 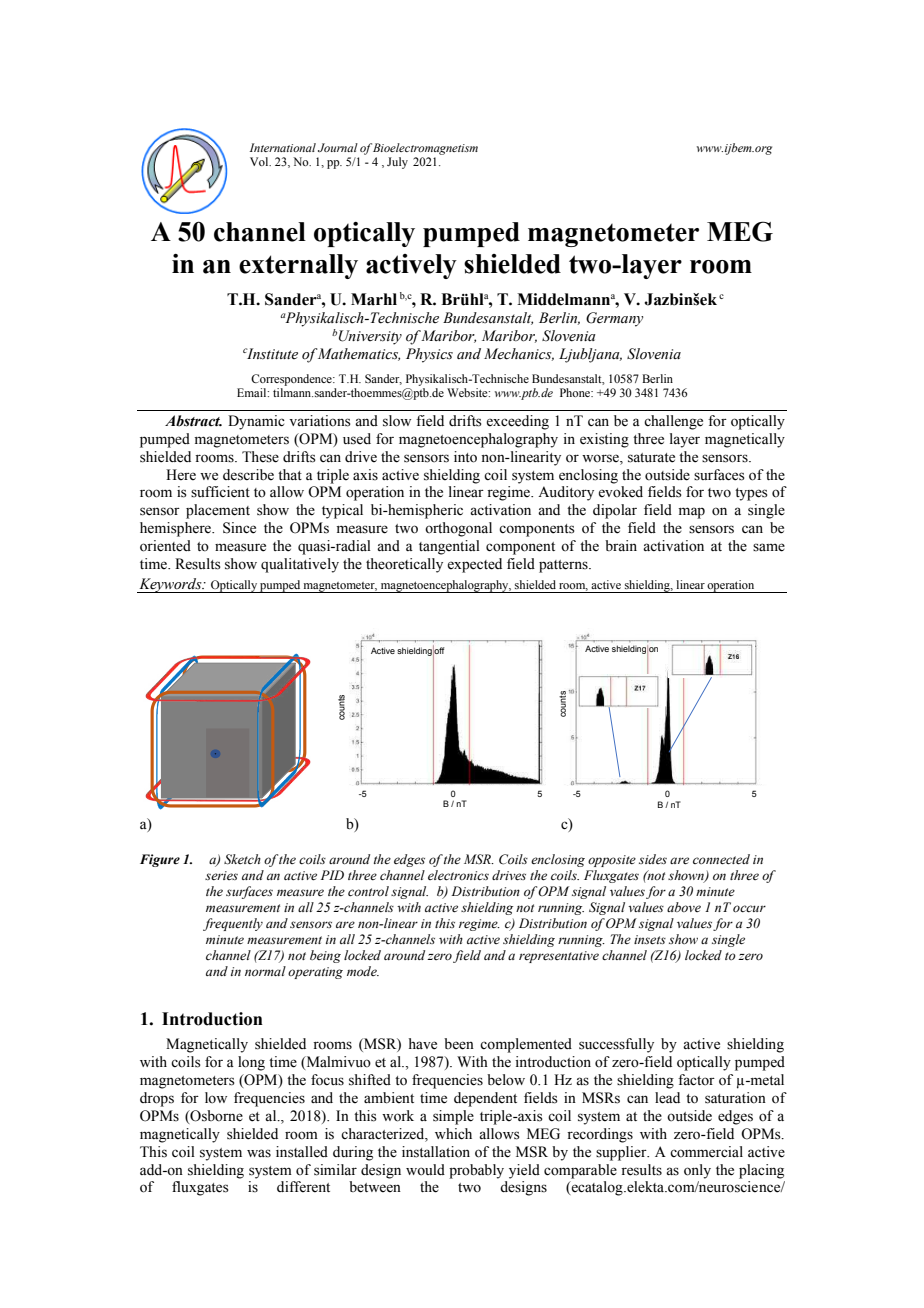 What do you see at coordinates (397, 163) in the screenshot?
I see `July` at bounding box center [397, 163].
